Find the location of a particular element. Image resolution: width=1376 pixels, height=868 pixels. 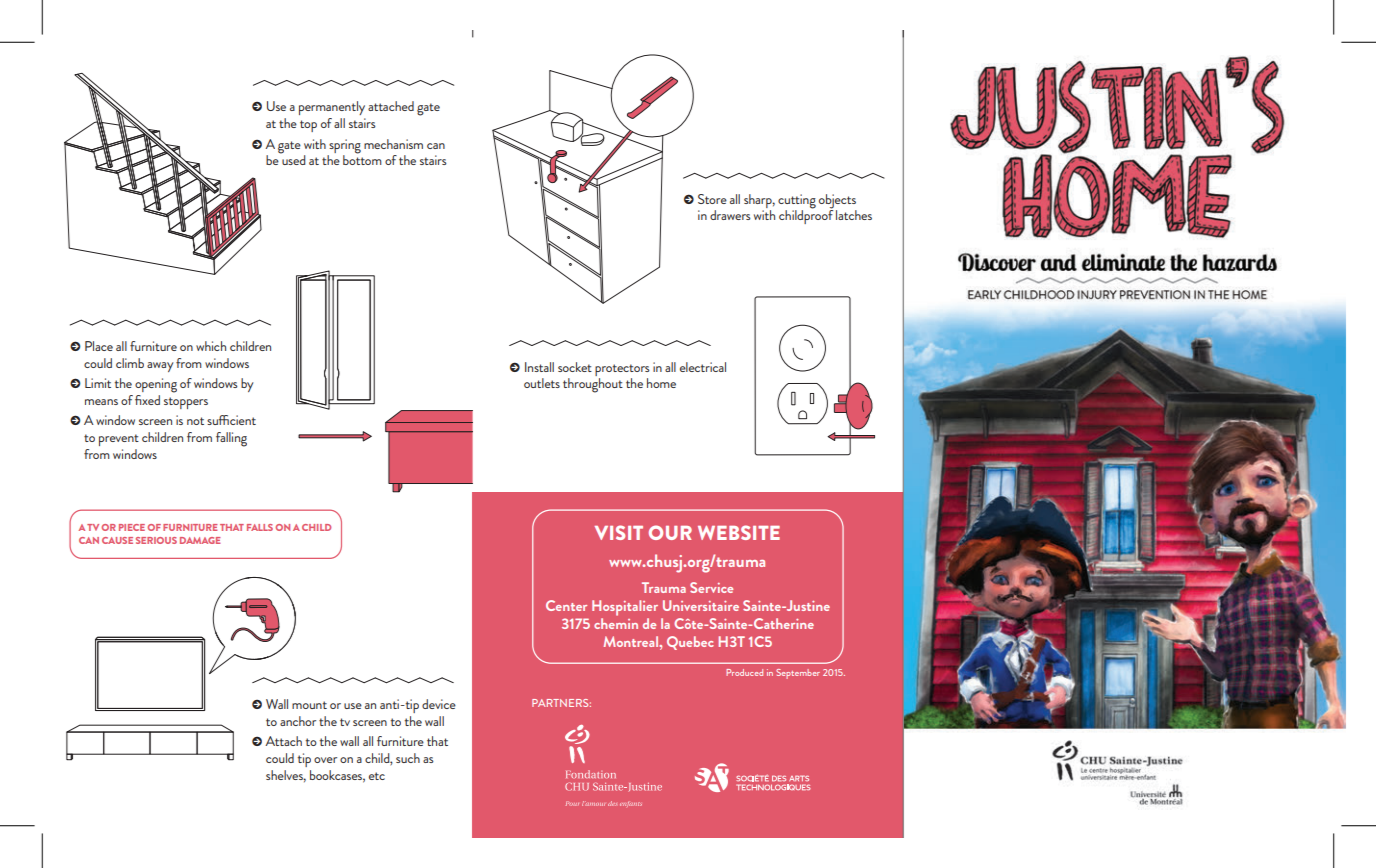

falling is located at coordinates (231, 439).
